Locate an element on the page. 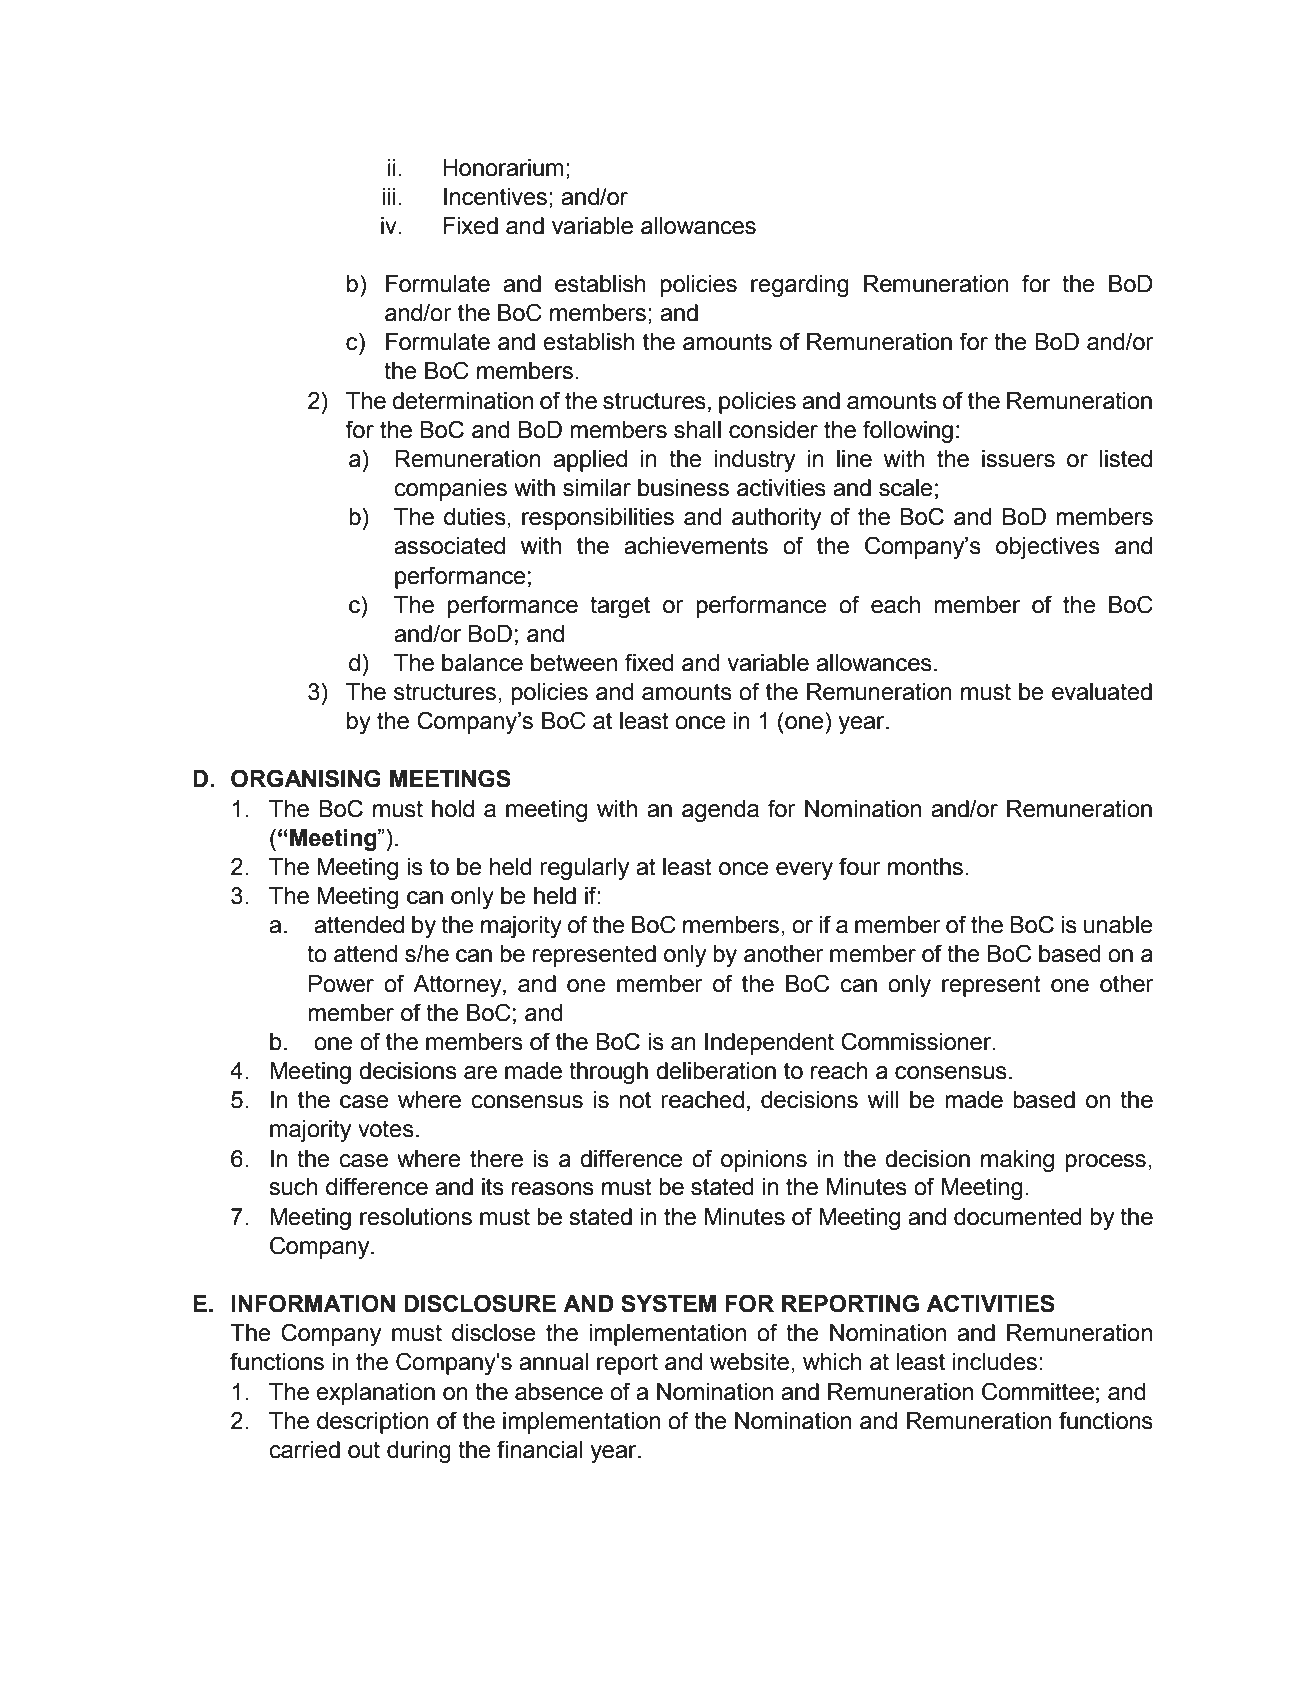  website is located at coordinates (749, 1362).
